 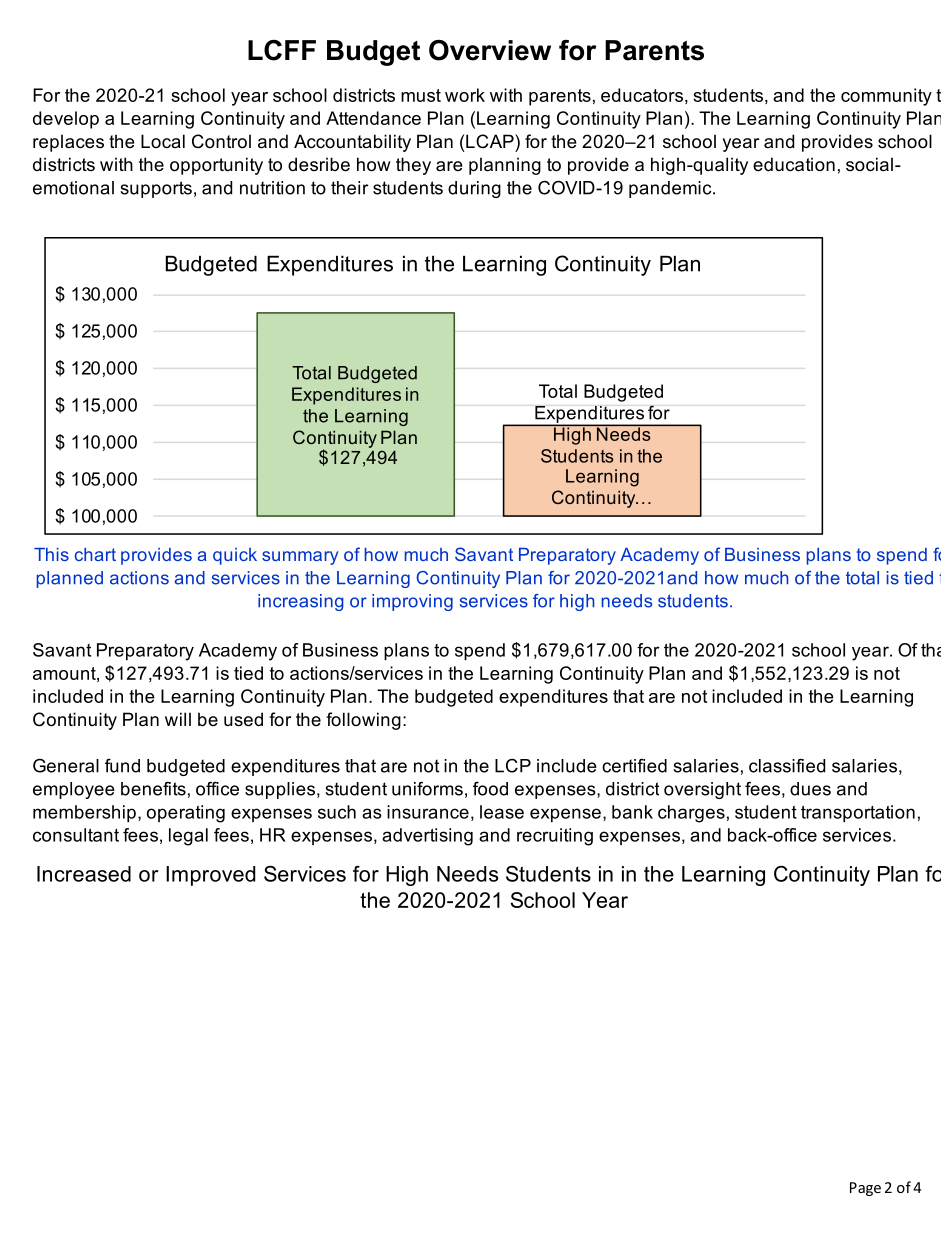 I want to click on during, so click(x=474, y=189).
